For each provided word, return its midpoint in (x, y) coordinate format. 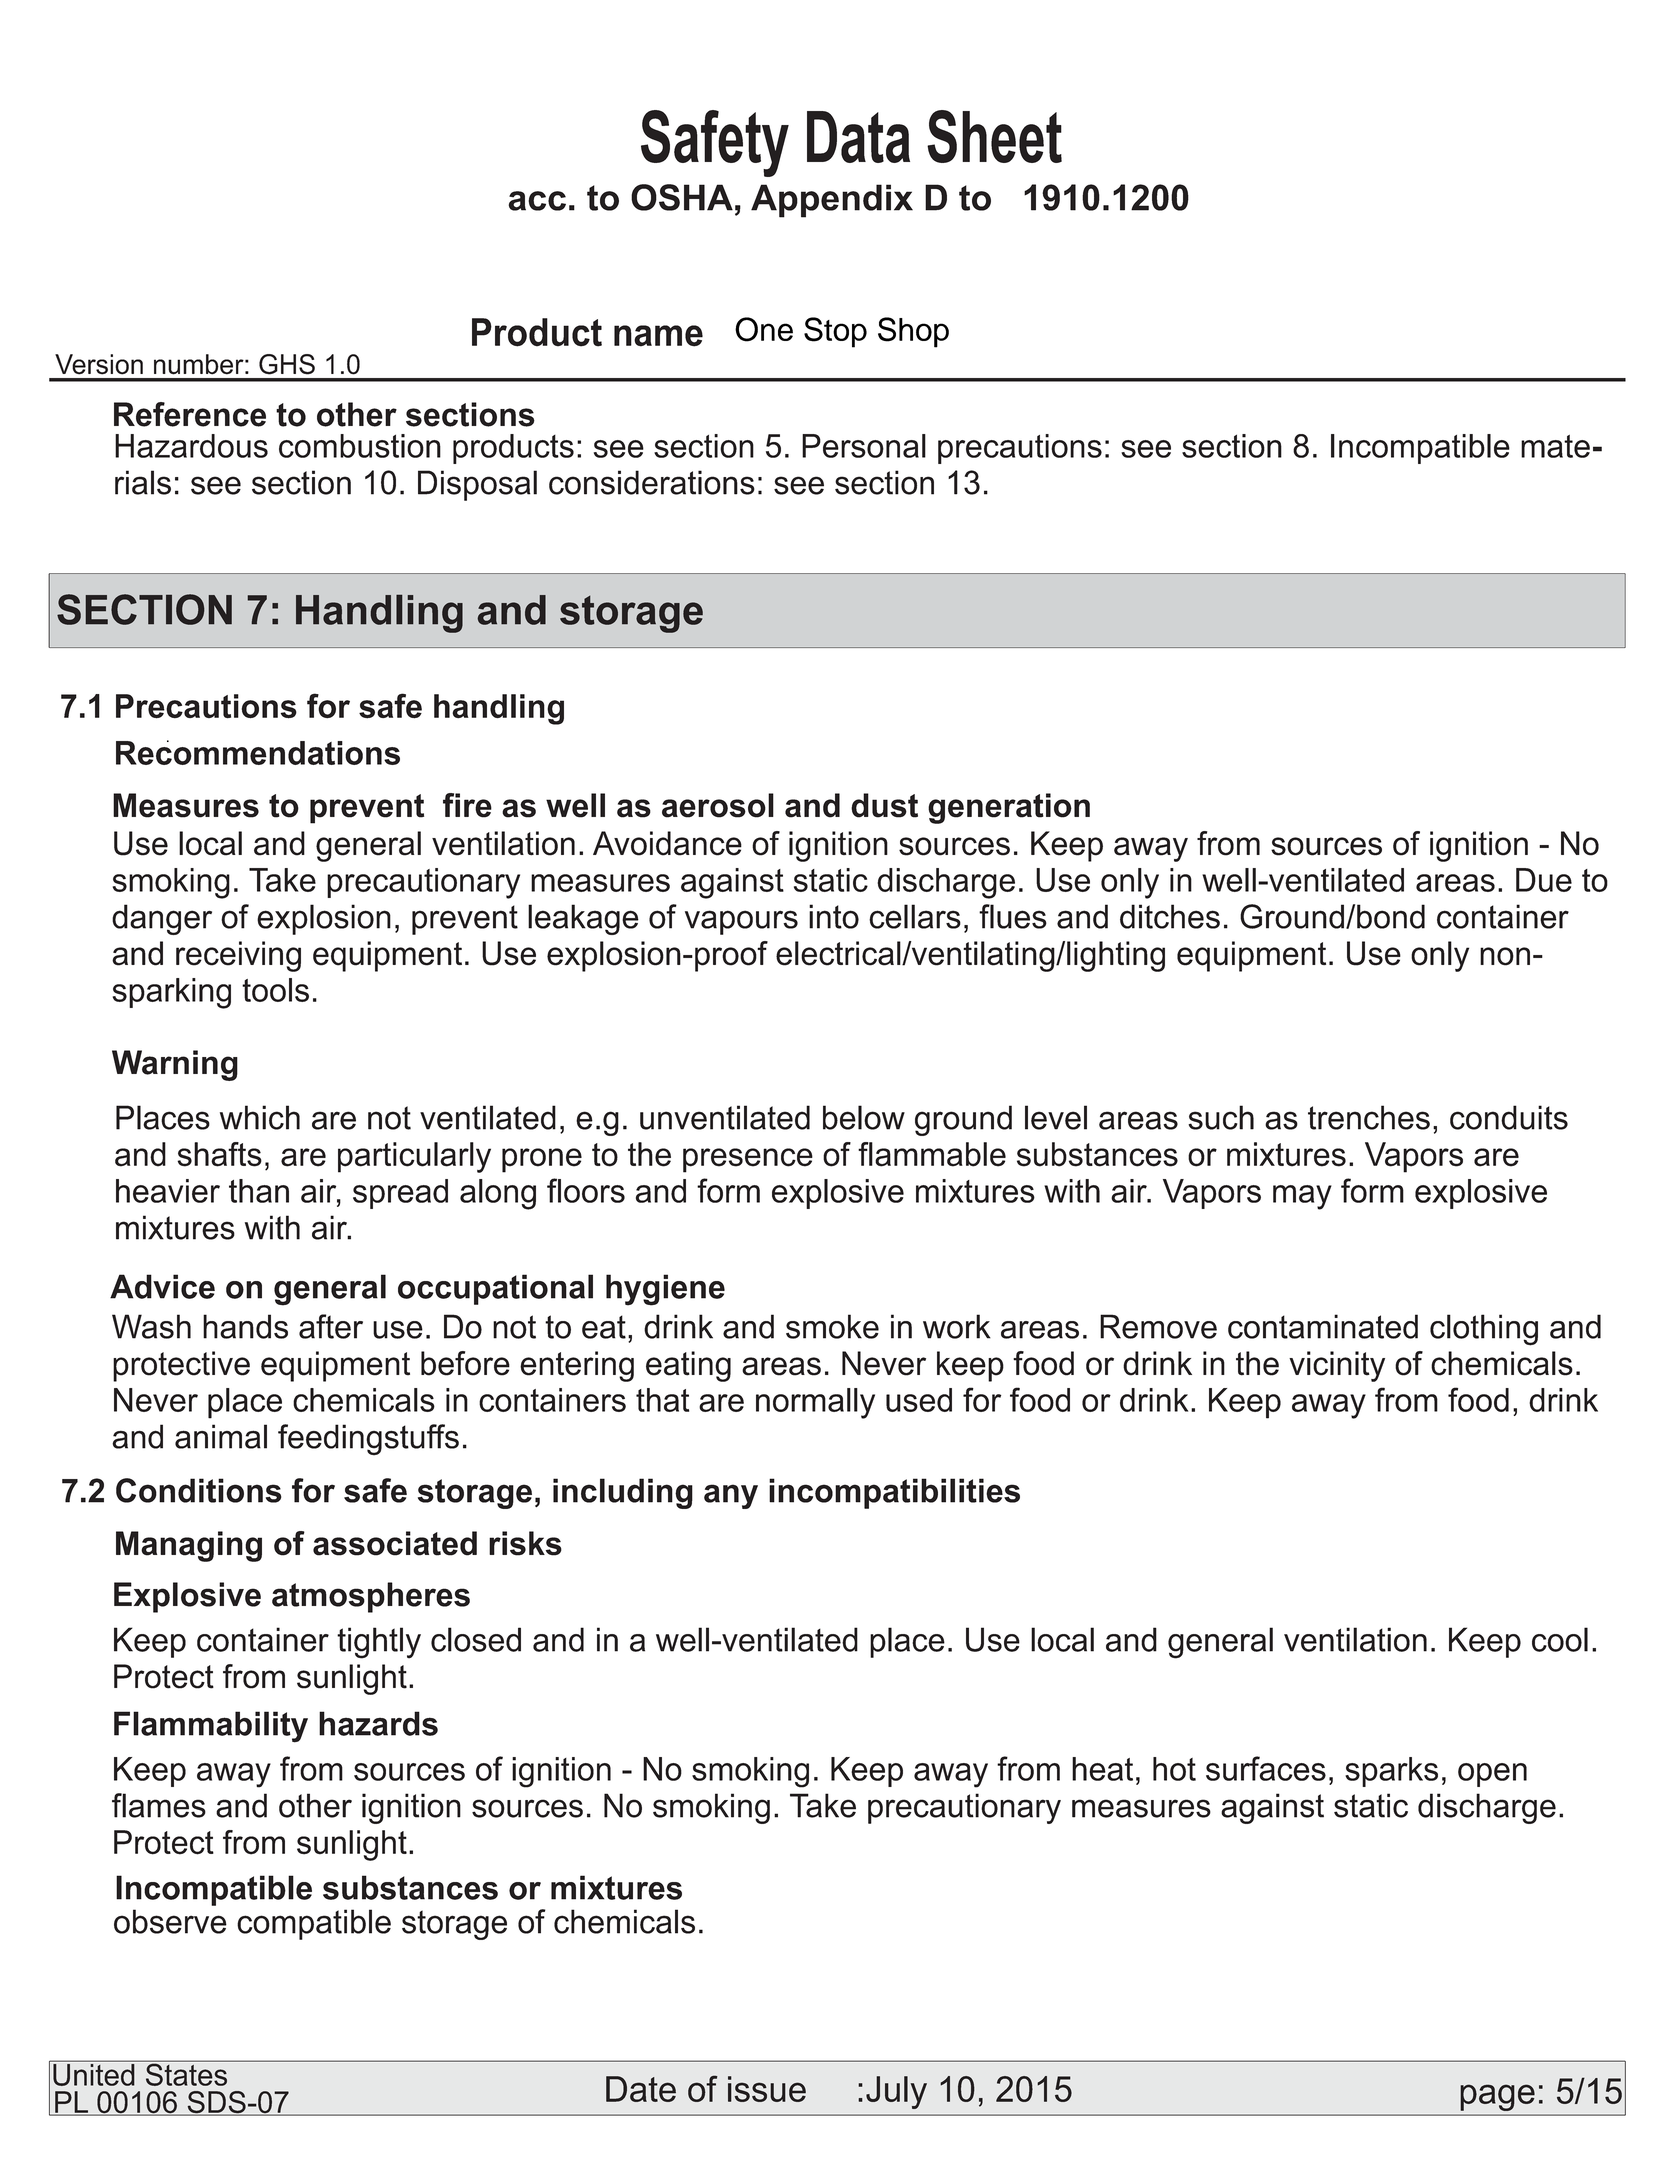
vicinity (1337, 1366)
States (186, 2073)
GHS (287, 364)
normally (815, 1403)
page (1497, 2099)
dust (884, 805)
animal (221, 1436)
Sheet (994, 136)
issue (767, 2089)
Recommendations (258, 752)
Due (1544, 880)
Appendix (832, 201)
